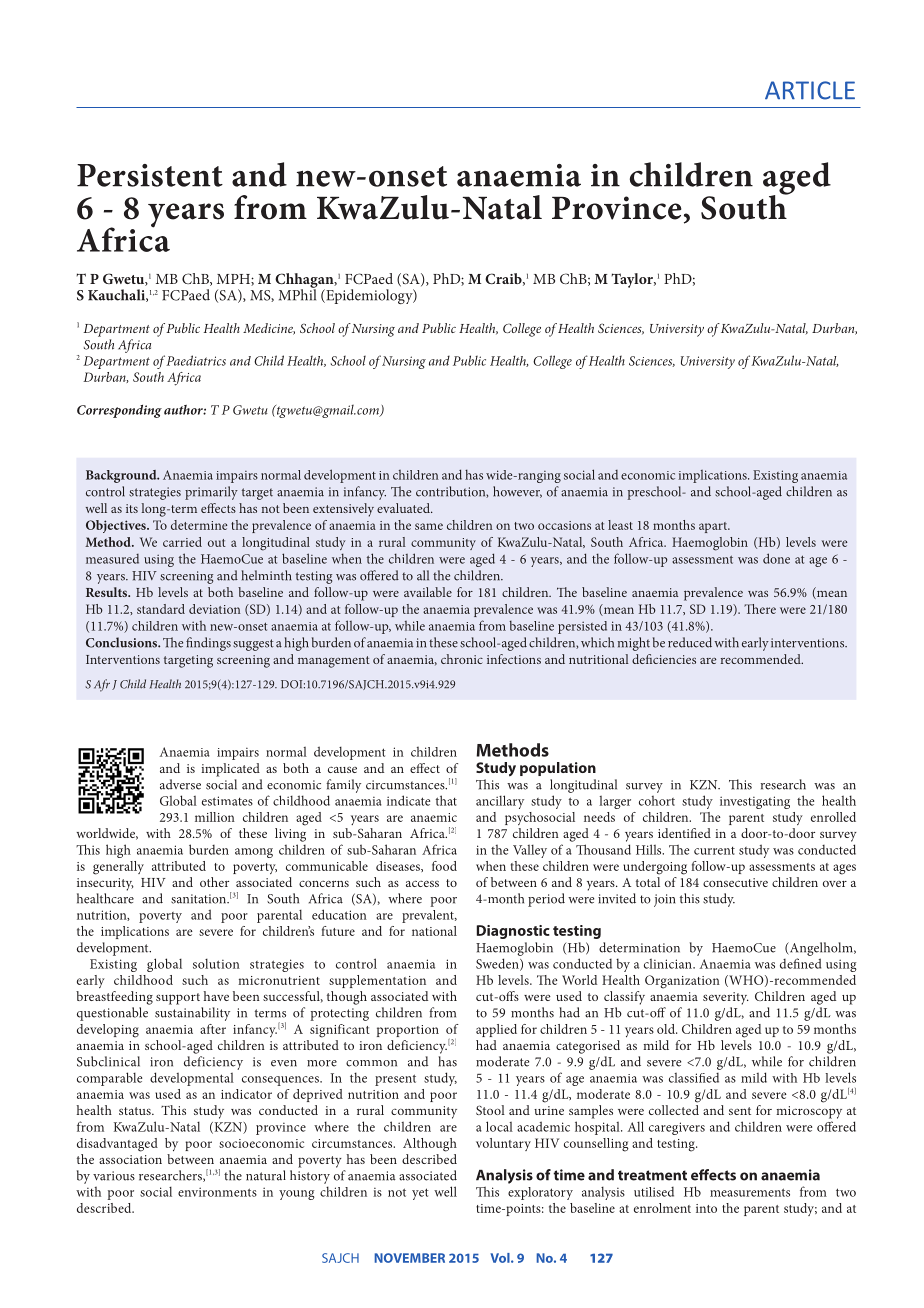 Image resolution: width=924 pixels, height=1308 pixels. Describe the element at coordinates (714, 527) in the document. I see `apart` at that location.
